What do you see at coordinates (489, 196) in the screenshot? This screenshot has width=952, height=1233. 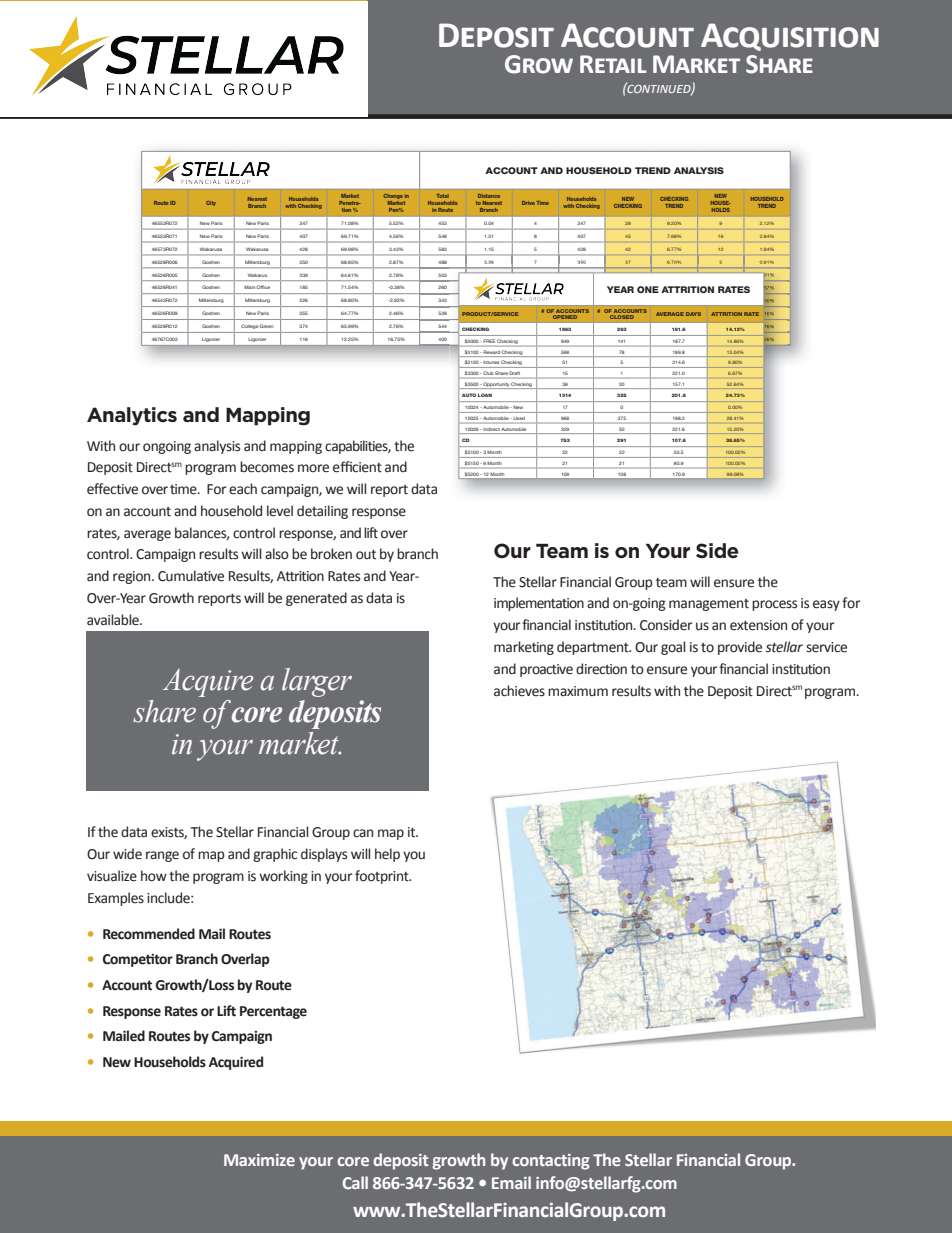 I see `Distance` at bounding box center [489, 196].
